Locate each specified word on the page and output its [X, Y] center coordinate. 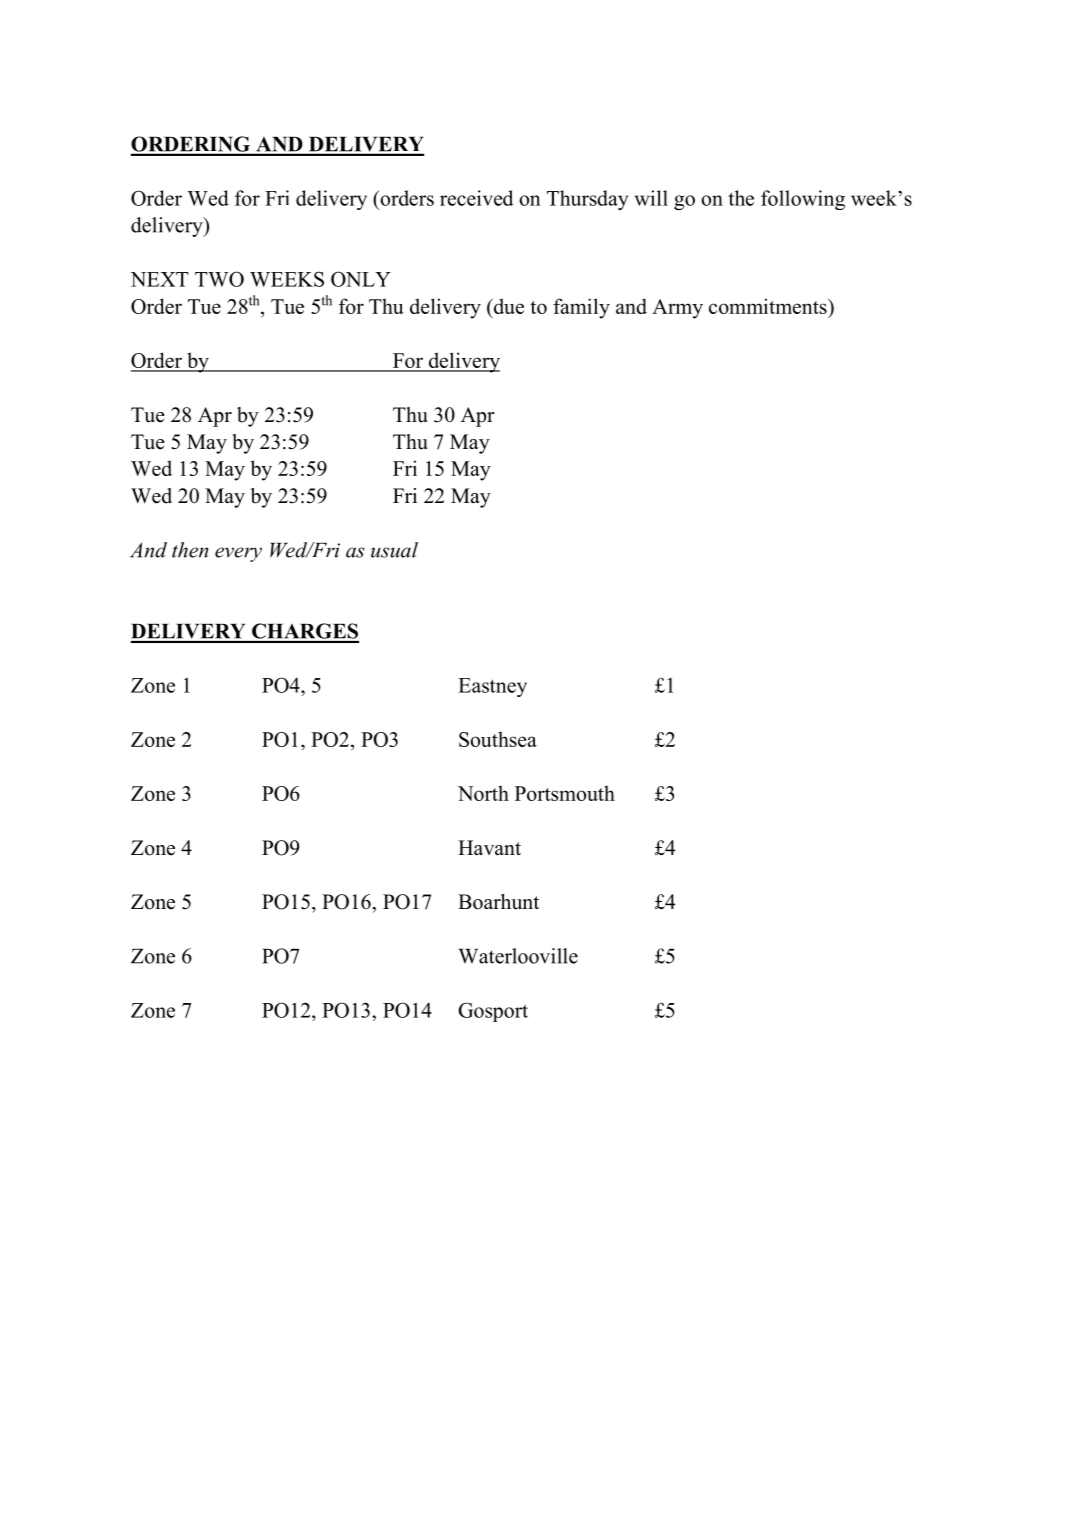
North [483, 793]
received [476, 198]
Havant [489, 847]
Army [677, 309]
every [238, 554]
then [190, 550]
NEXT [159, 279]
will [651, 198]
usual [394, 550]
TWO [219, 279]
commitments [769, 306]
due [507, 306]
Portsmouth [565, 793]
